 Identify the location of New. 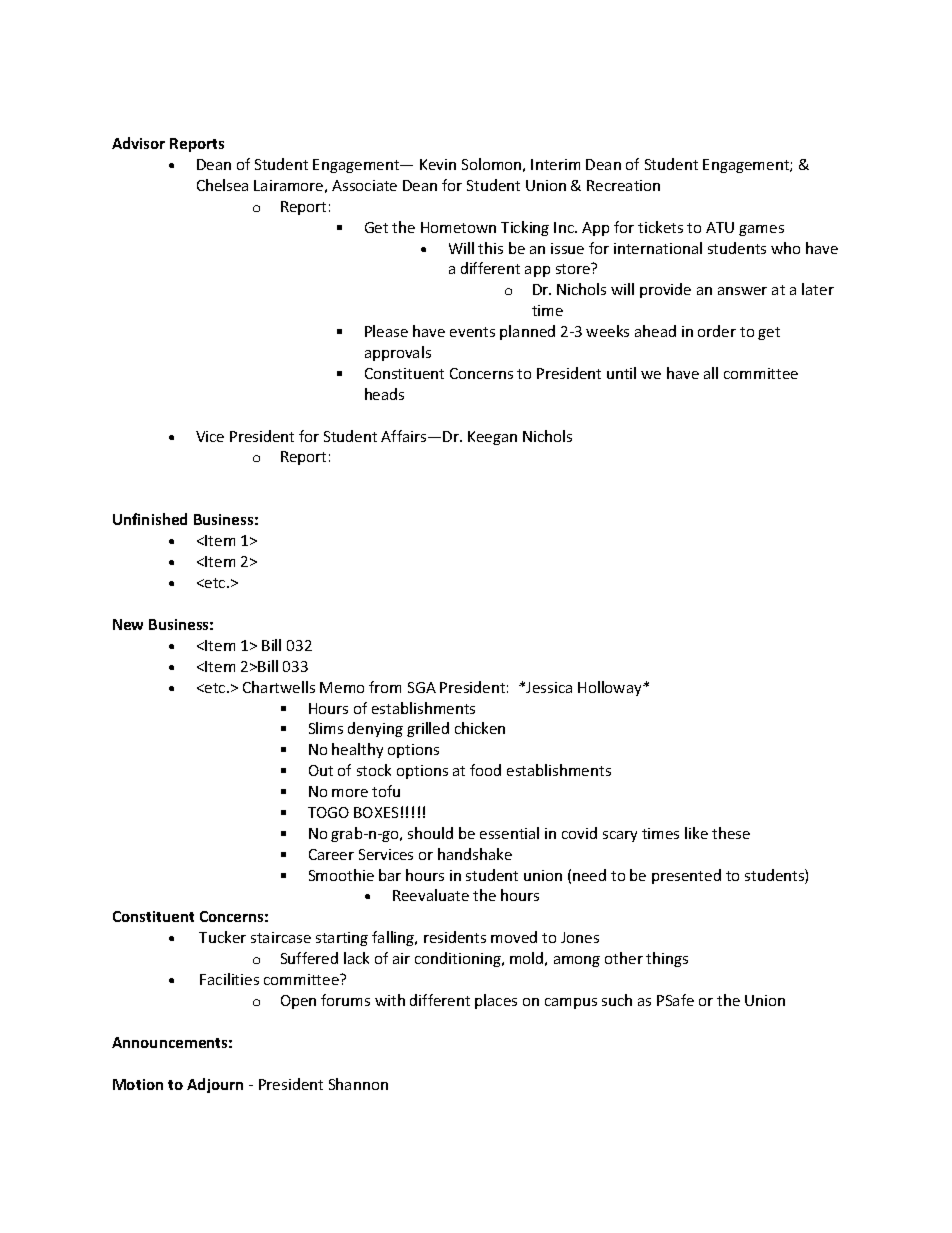
(128, 624).
